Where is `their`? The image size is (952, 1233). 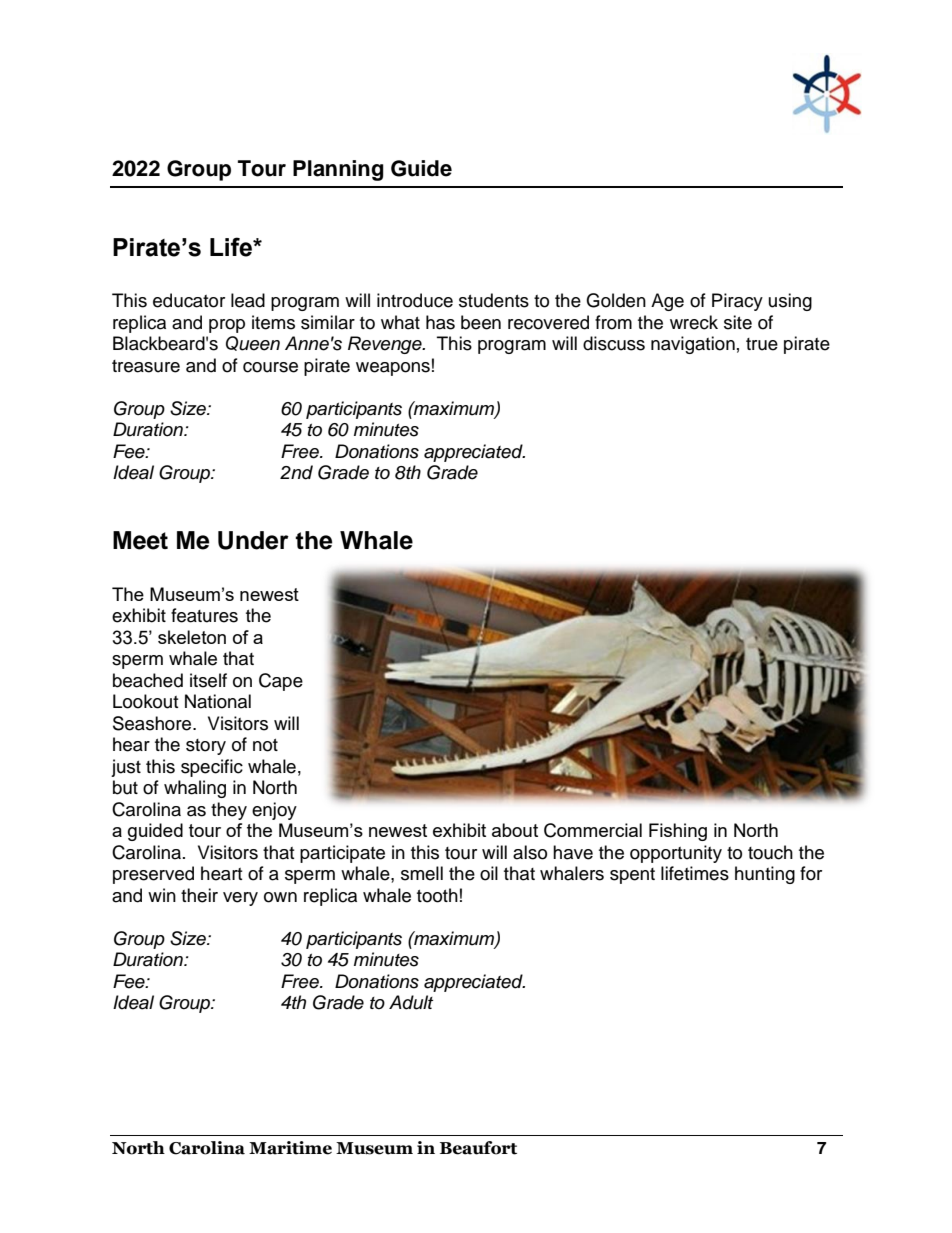
their is located at coordinates (199, 895).
